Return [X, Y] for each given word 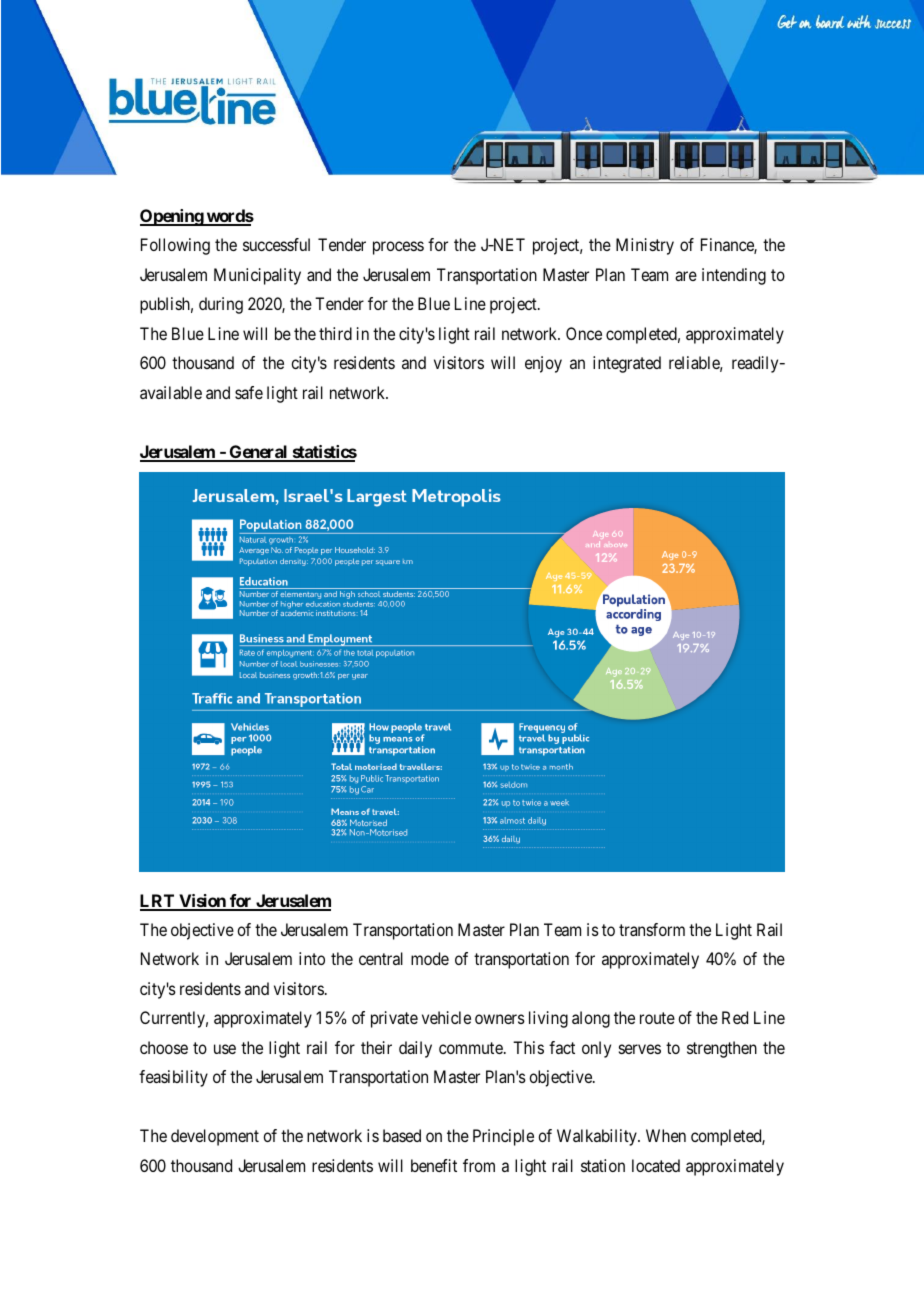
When [666, 1135]
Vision [202, 902]
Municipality [257, 276]
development [215, 1137]
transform [652, 929]
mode [430, 958]
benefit [434, 1165]
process [398, 248]
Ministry [645, 246]
